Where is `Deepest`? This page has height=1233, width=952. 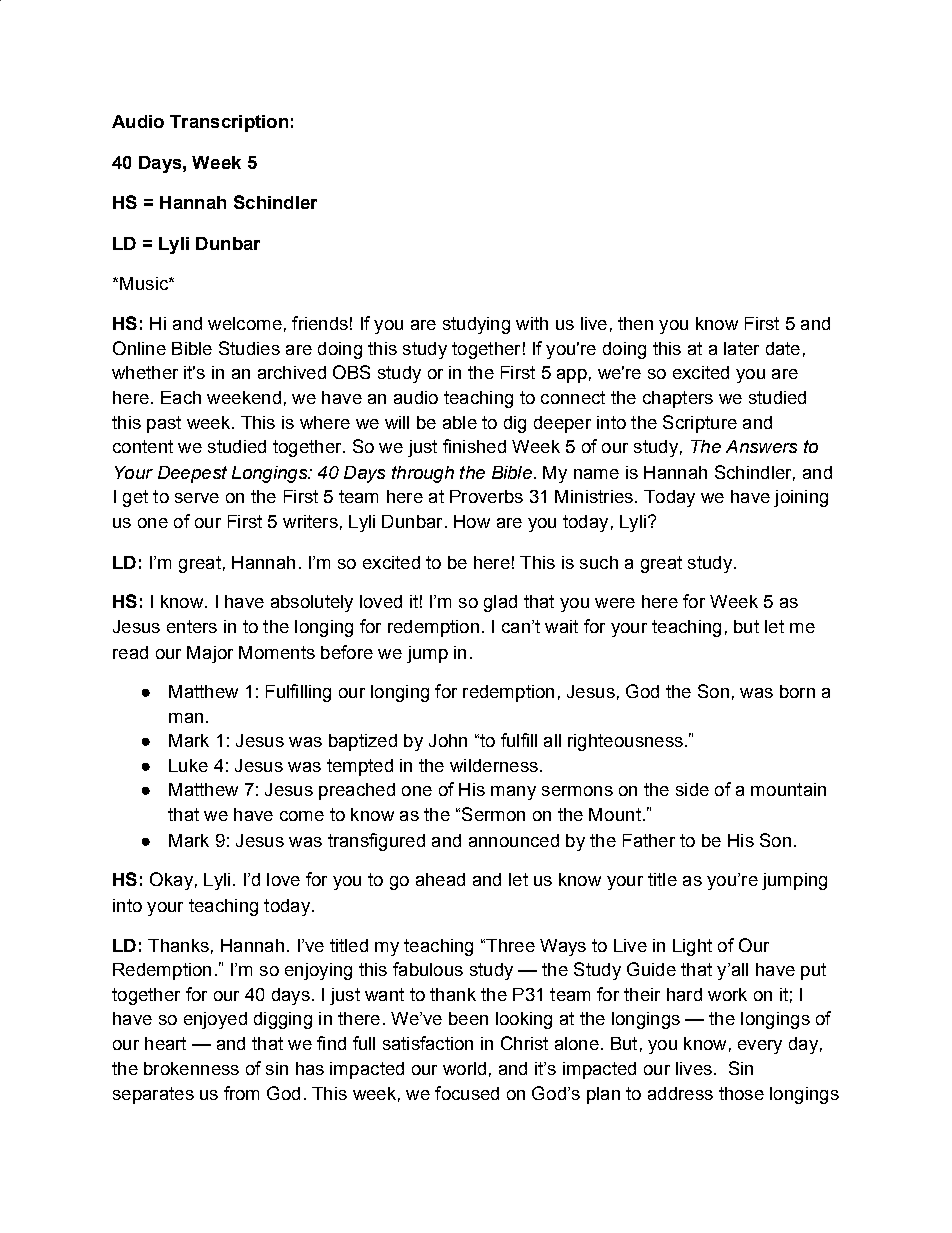
Deepest is located at coordinates (192, 474).
